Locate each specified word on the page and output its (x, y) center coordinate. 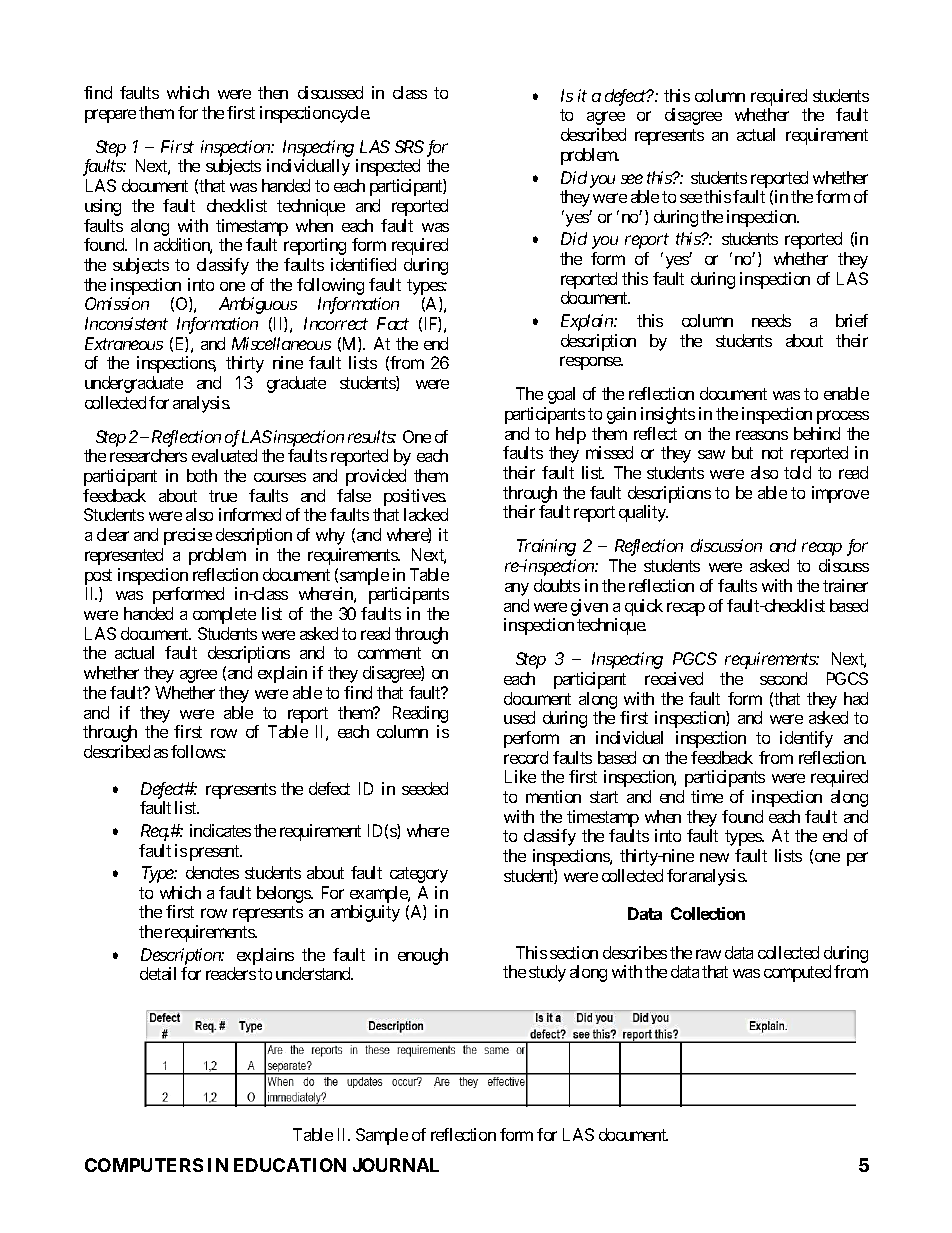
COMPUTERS (144, 1165)
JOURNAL (396, 1165)
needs (771, 320)
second (783, 678)
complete (224, 615)
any (517, 589)
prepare (110, 116)
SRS (409, 146)
